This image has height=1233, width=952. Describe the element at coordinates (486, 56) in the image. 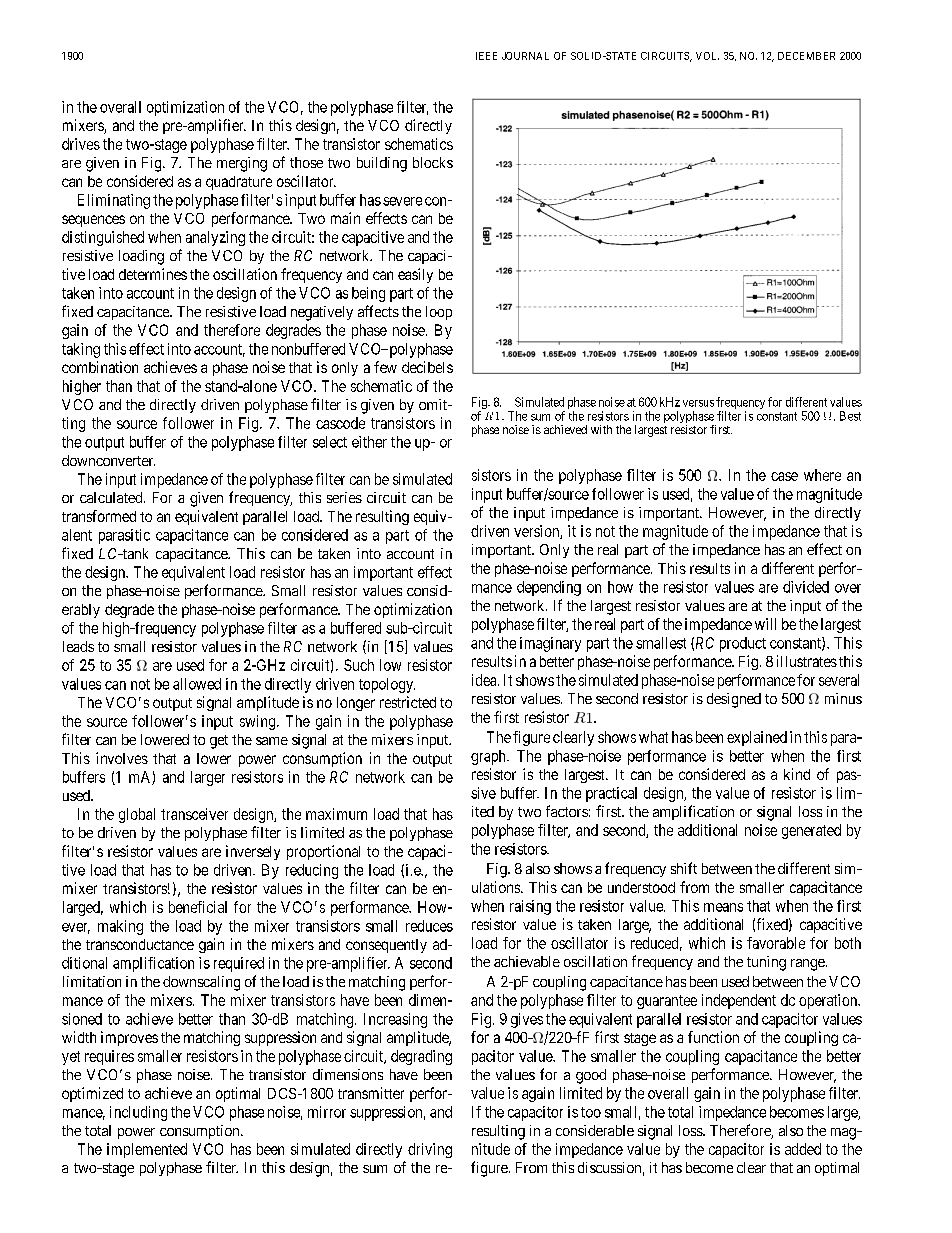

I see `IEEE` at that location.
